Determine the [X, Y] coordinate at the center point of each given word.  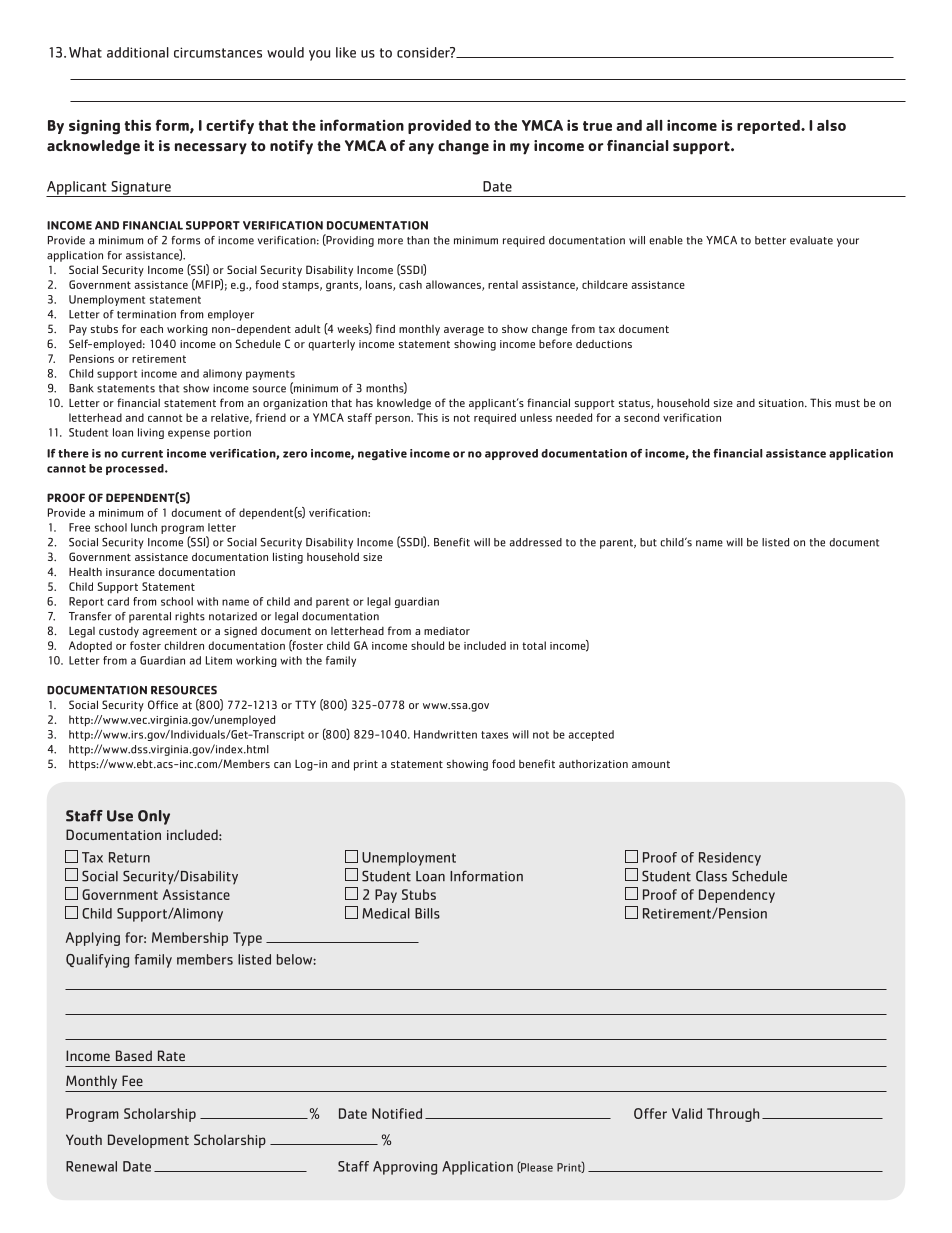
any [421, 149]
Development [148, 1141]
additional [138, 52]
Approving [405, 1168]
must [847, 403]
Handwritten [445, 734]
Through [733, 1115]
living [151, 433]
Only [154, 817]
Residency [730, 859]
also [831, 125]
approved [511, 454]
